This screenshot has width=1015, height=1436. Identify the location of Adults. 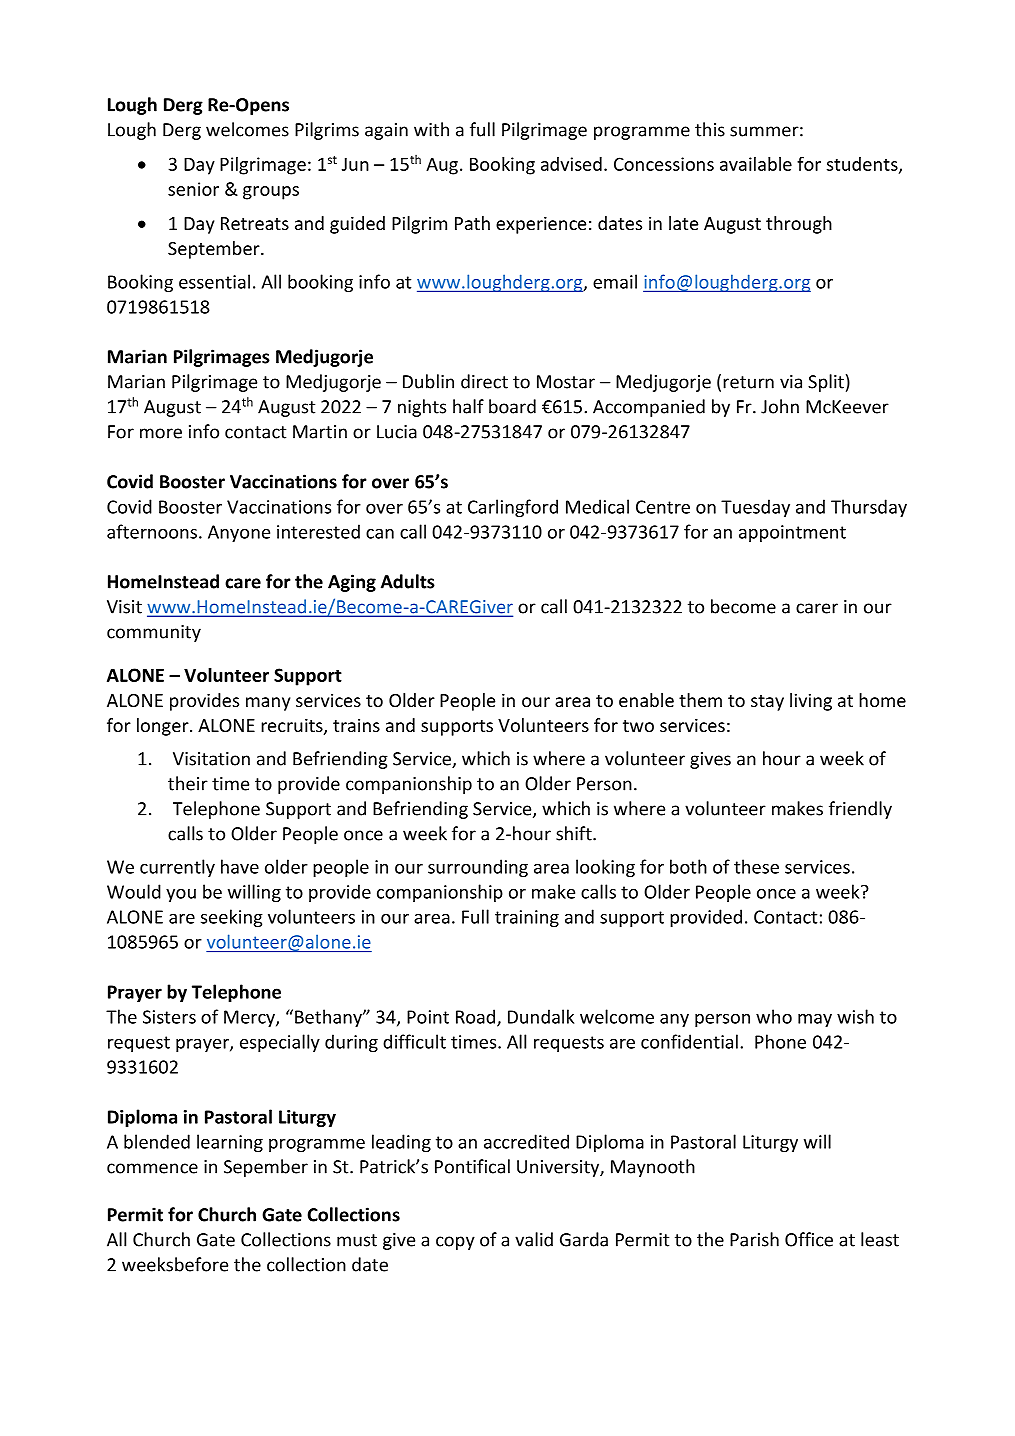
(408, 581).
